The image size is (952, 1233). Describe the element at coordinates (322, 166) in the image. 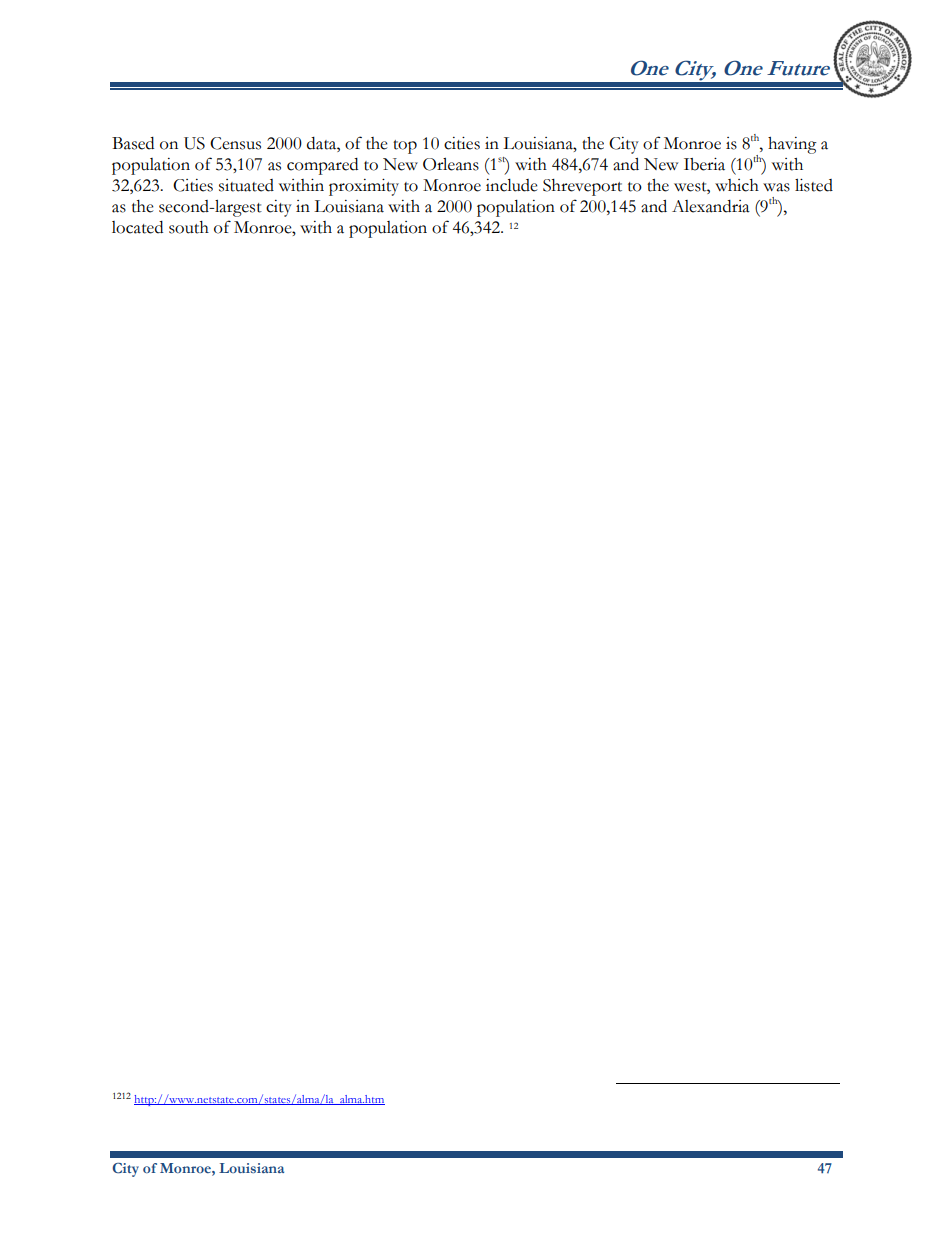

I see `compared` at that location.
